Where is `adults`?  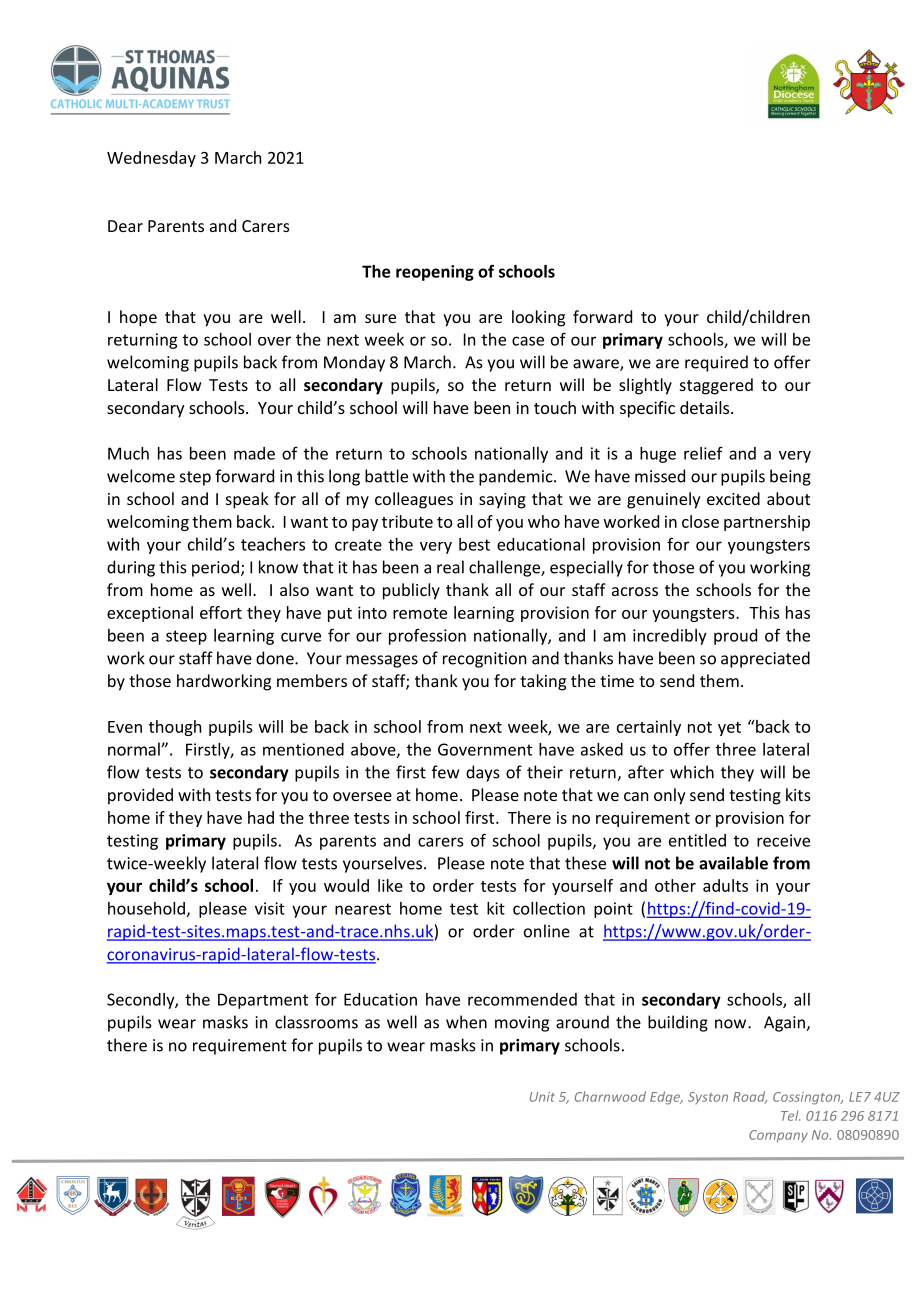
adults is located at coordinates (725, 885).
